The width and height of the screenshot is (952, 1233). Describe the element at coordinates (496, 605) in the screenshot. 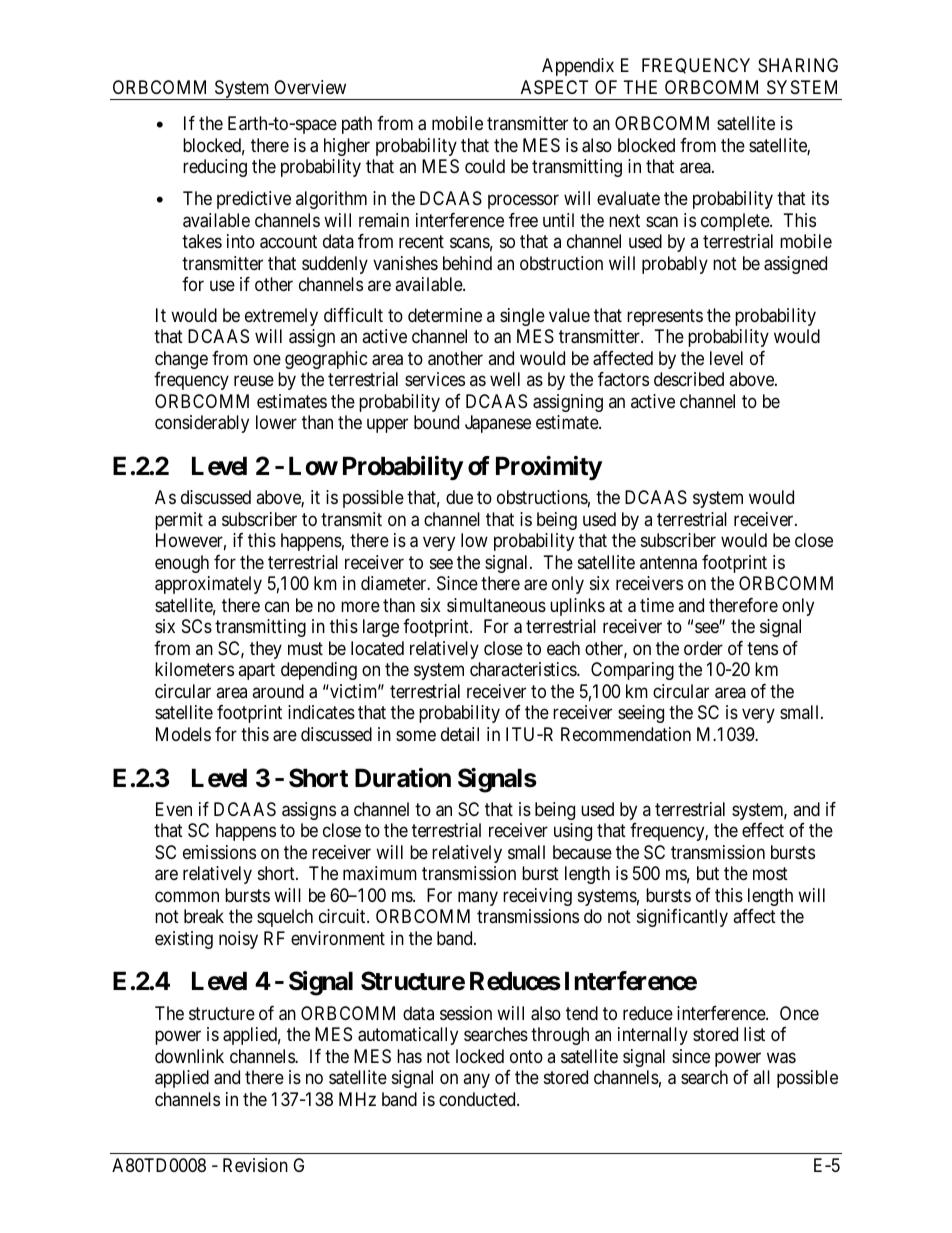

I see `simultaneous` at that location.
